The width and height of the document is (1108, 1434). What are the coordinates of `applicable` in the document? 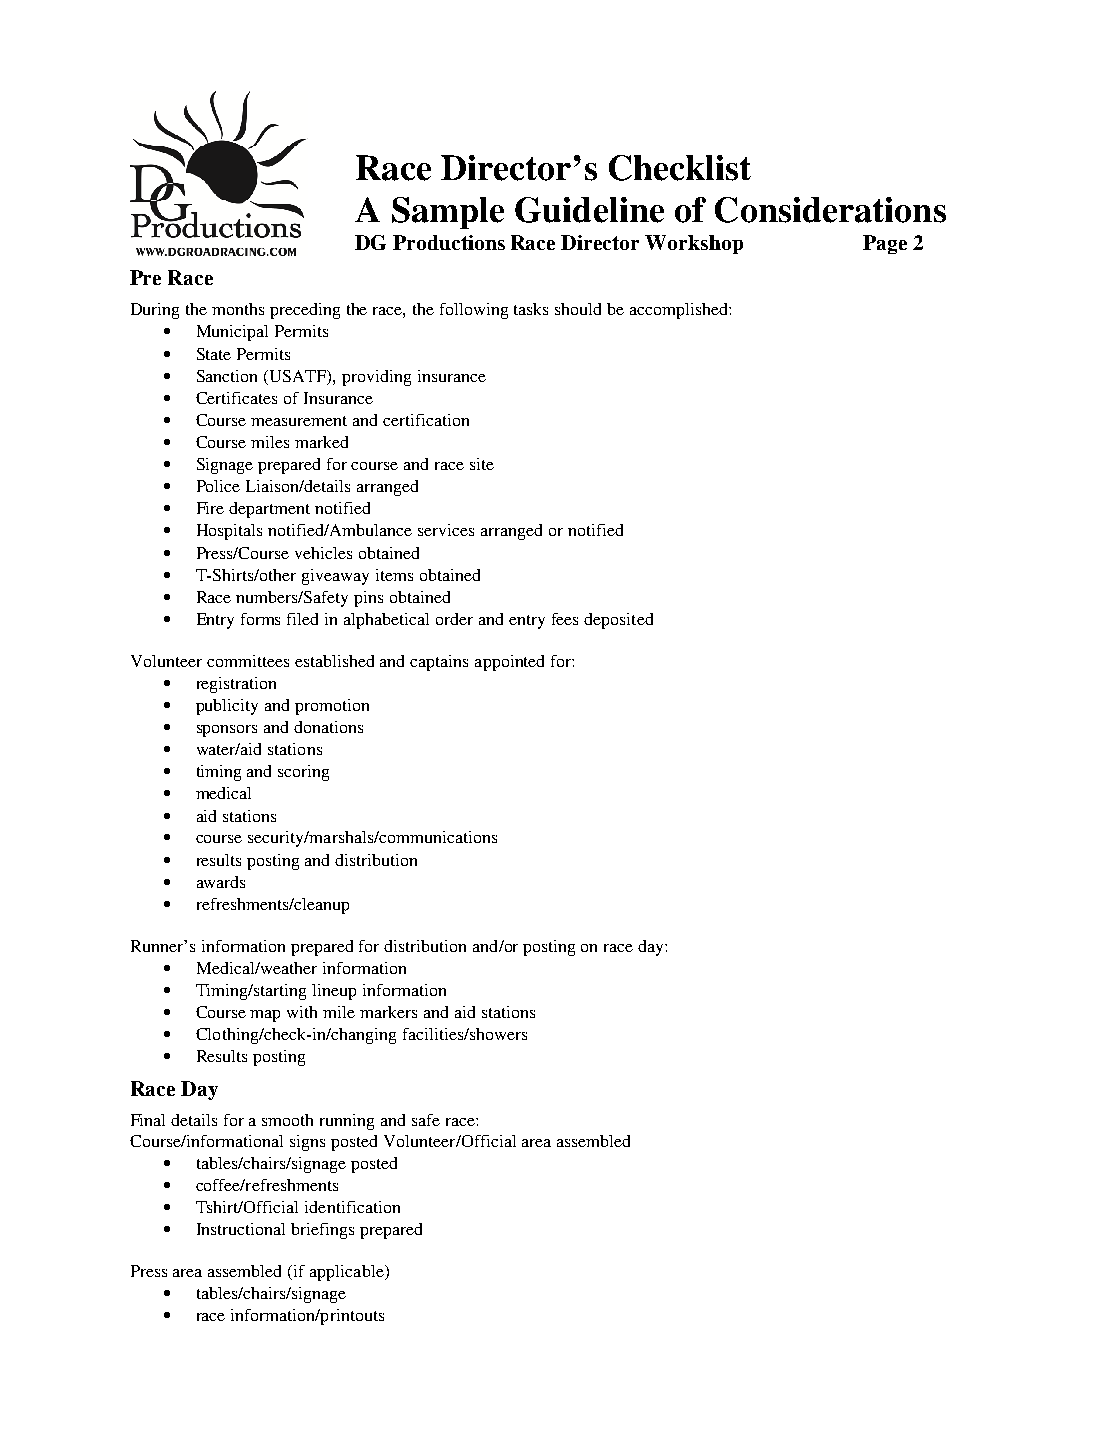 It's located at (348, 1273).
